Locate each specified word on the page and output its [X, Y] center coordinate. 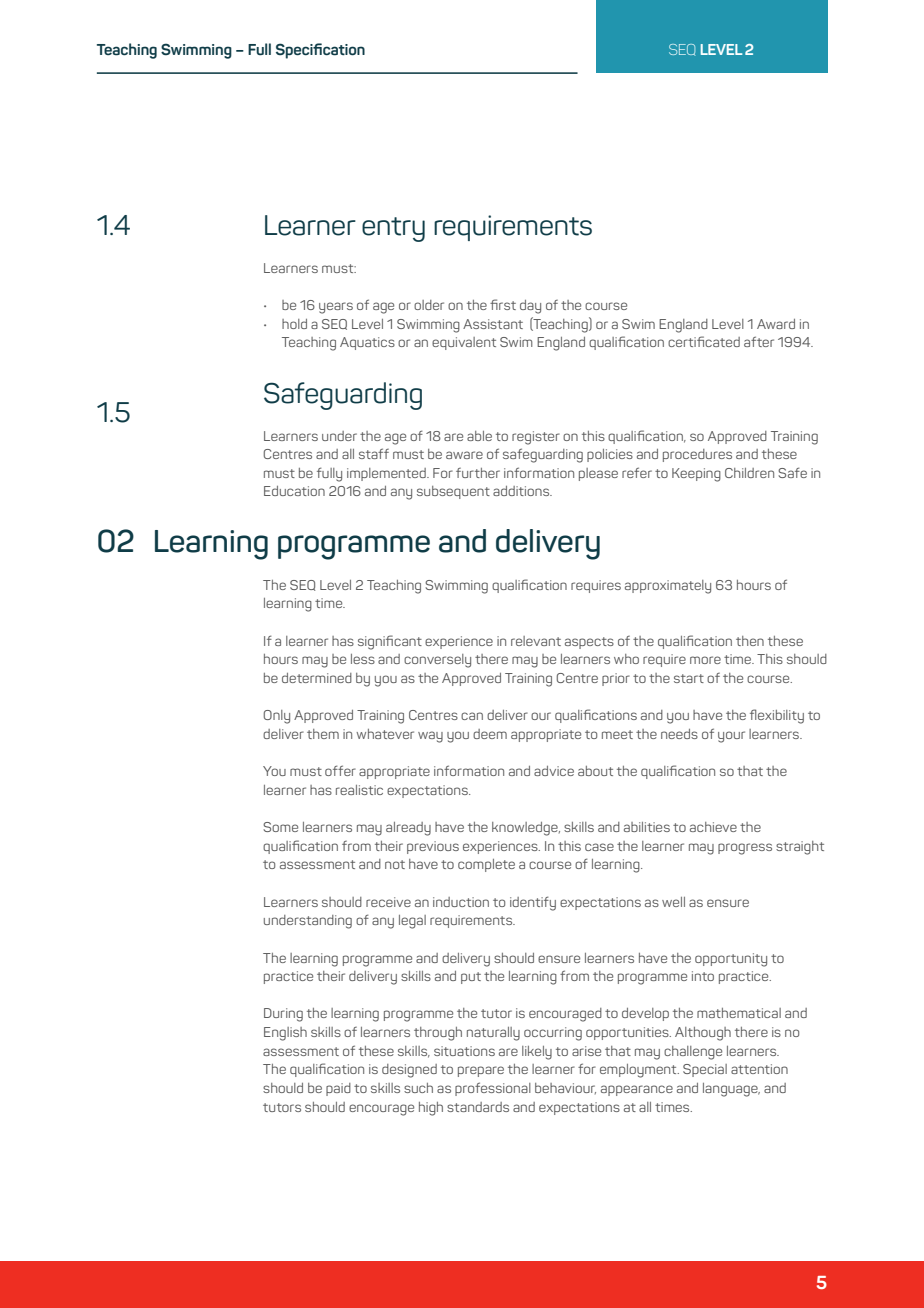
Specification [320, 51]
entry [393, 229]
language [731, 1090]
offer [340, 770]
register [536, 438]
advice [554, 771]
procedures [697, 455]
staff [374, 453]
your [731, 737]
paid [338, 1089]
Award [776, 324]
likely [537, 1053]
